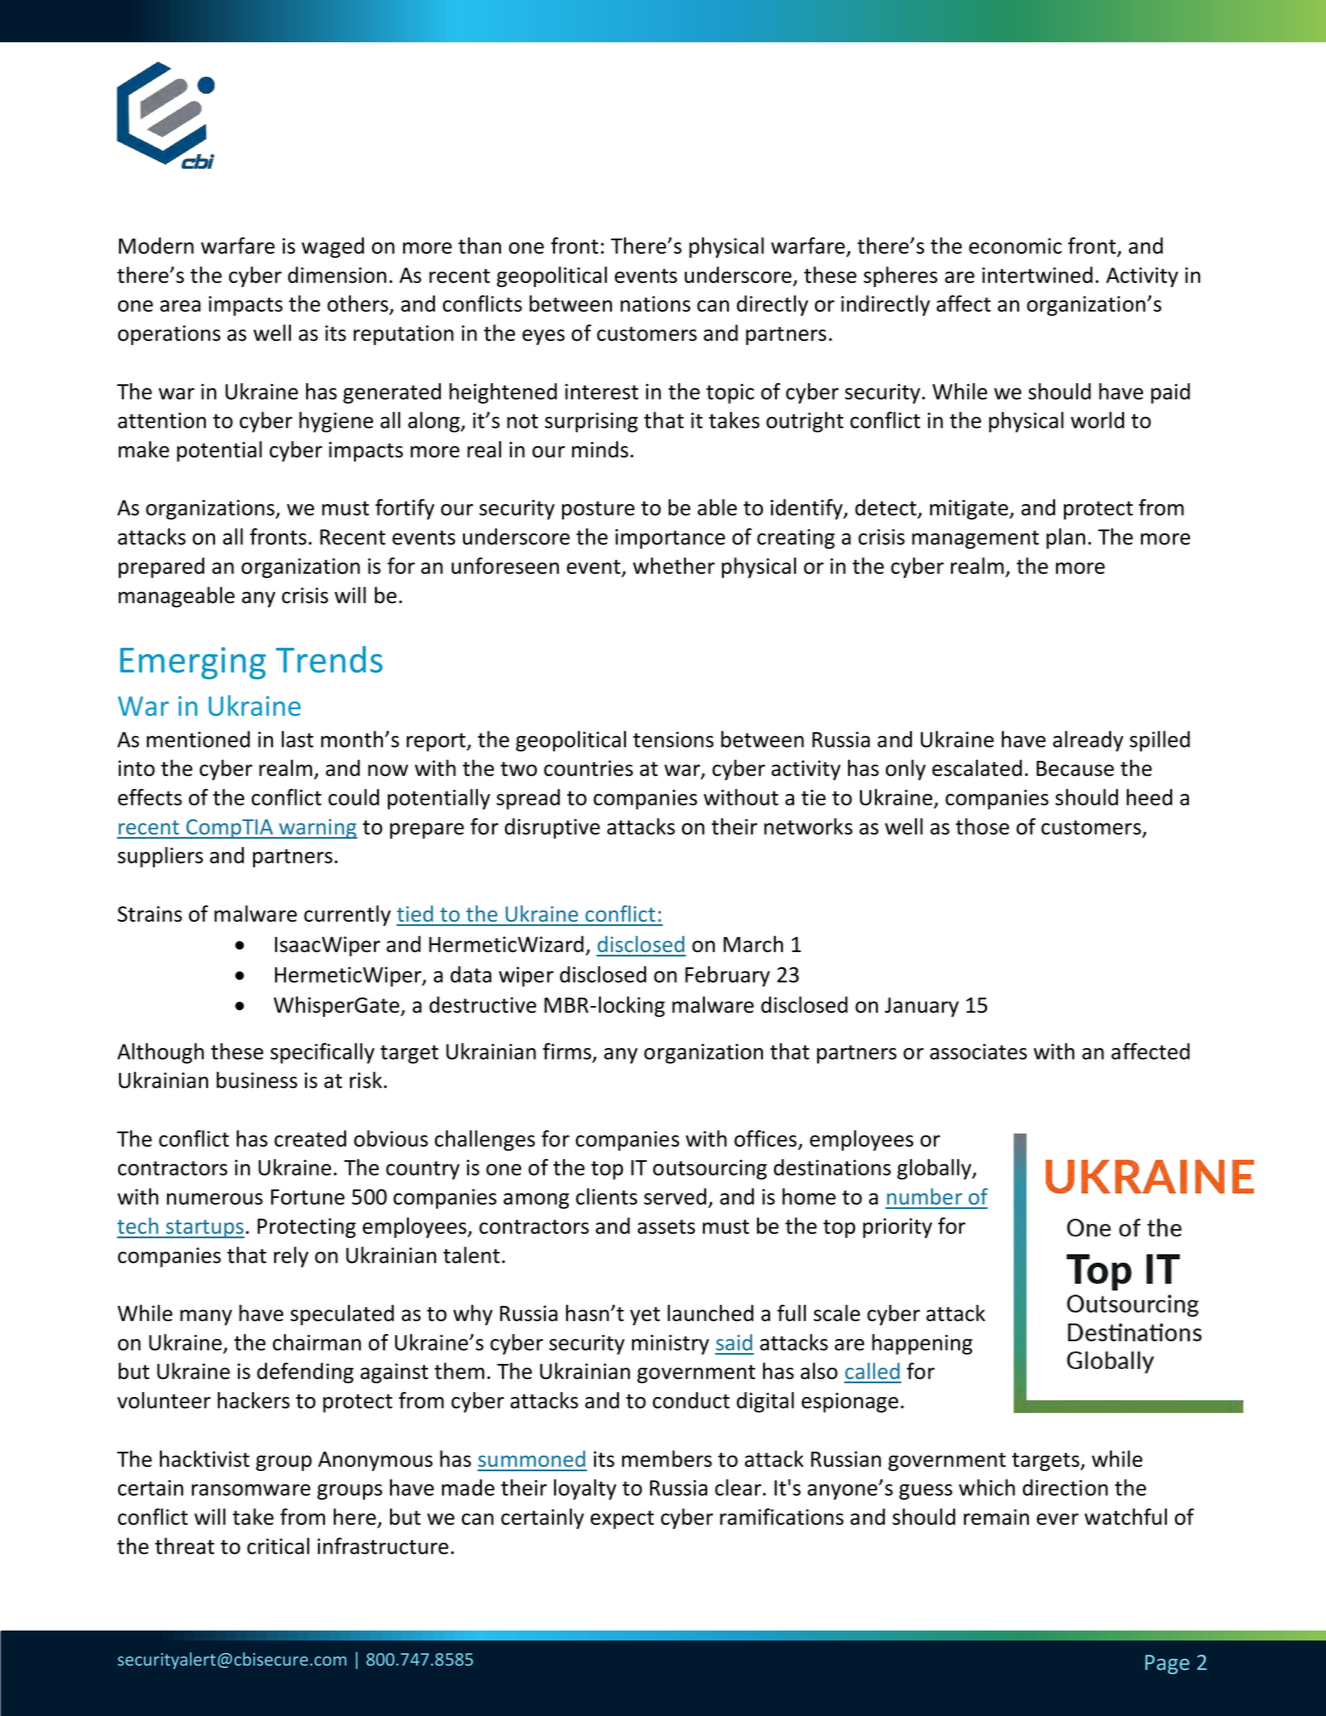  What do you see at coordinates (337, 274) in the screenshot?
I see `dimension` at bounding box center [337, 274].
